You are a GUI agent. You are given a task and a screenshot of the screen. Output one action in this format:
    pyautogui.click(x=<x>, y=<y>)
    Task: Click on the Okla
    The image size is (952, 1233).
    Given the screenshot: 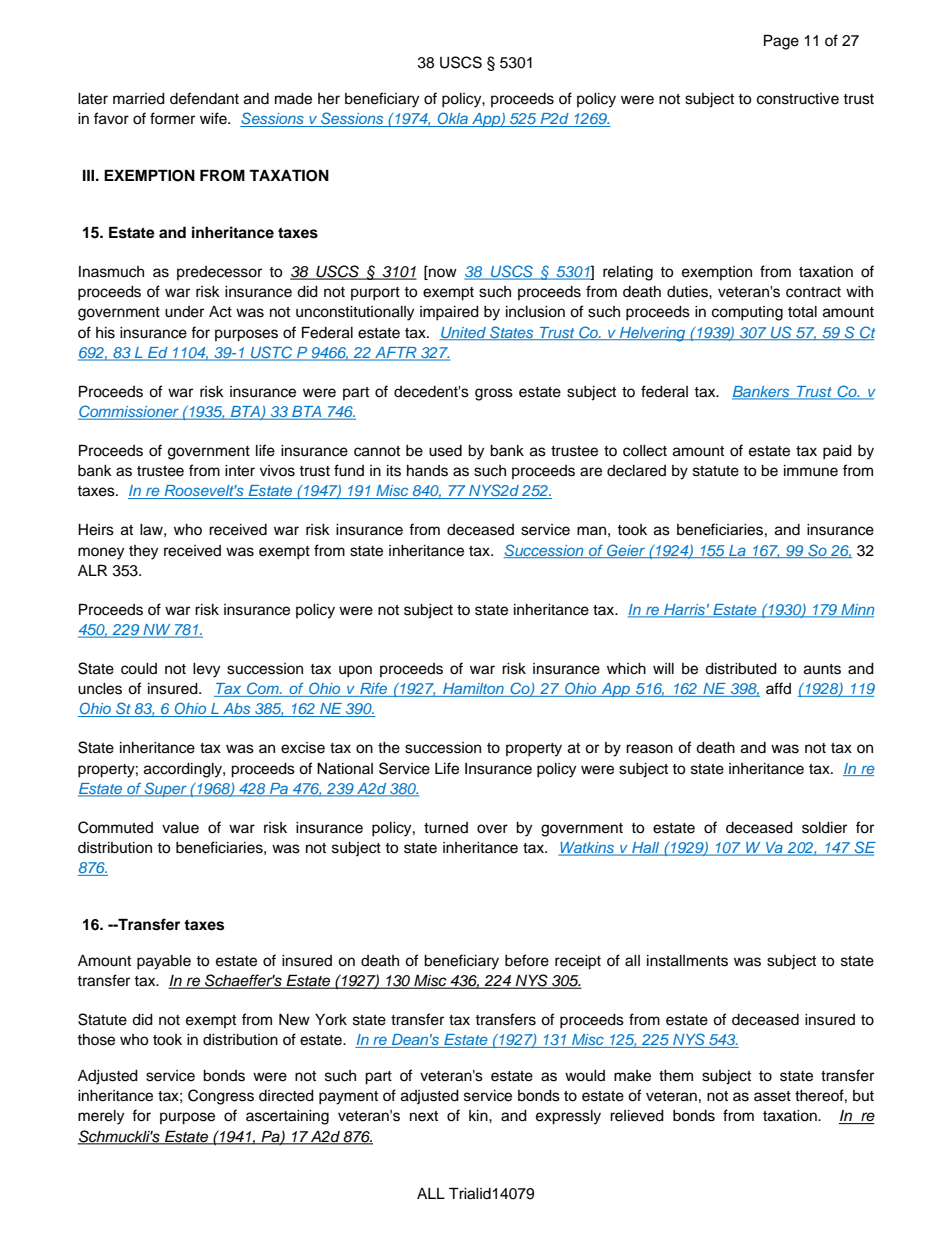 What is the action you would take?
    pyautogui.click(x=452, y=119)
